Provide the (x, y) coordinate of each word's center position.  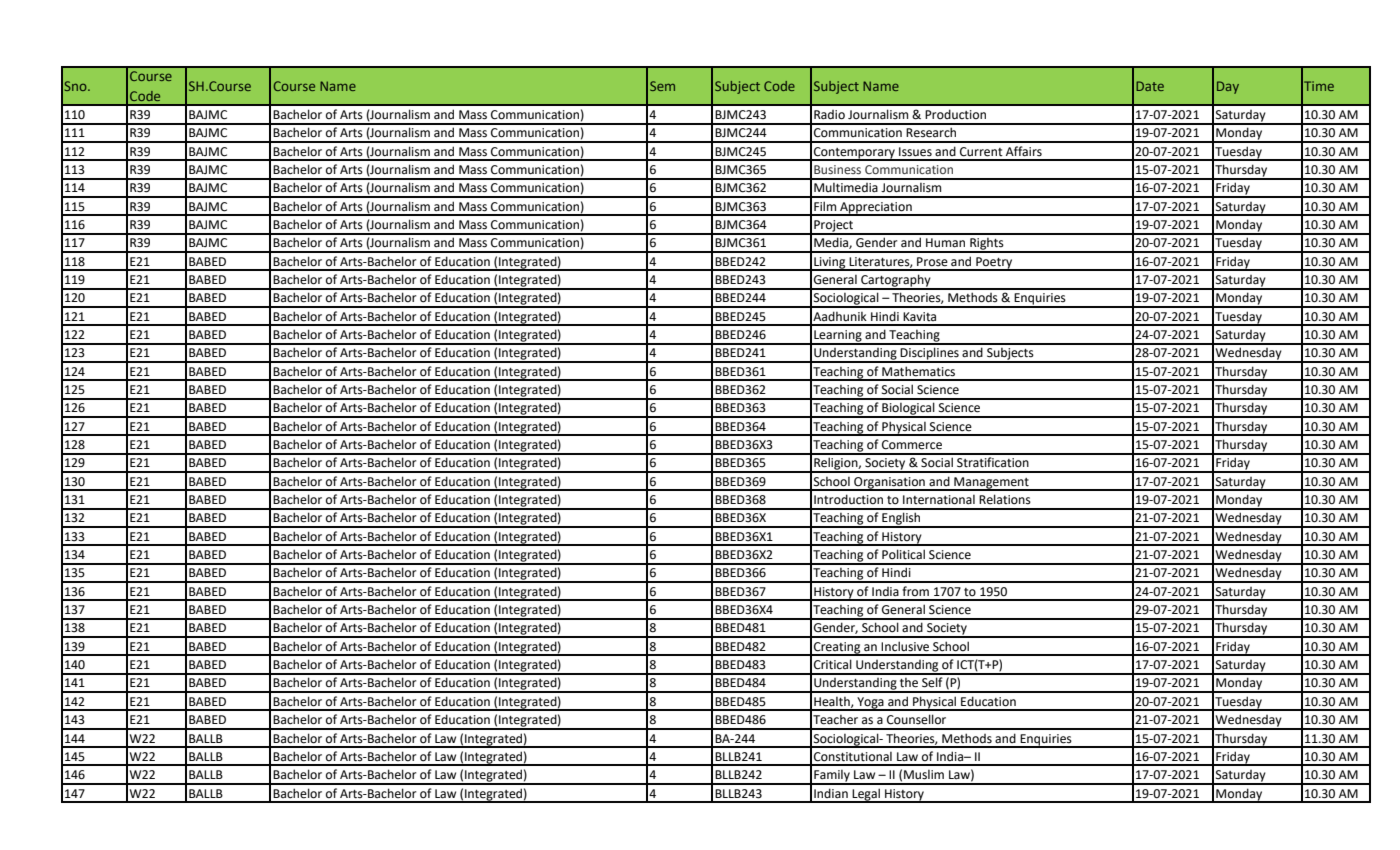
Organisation (889, 484)
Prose (932, 262)
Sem (662, 86)
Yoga (870, 704)
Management (991, 484)
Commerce (912, 445)
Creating (837, 649)
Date (1150, 86)
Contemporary (854, 154)
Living (830, 264)
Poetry (994, 264)
